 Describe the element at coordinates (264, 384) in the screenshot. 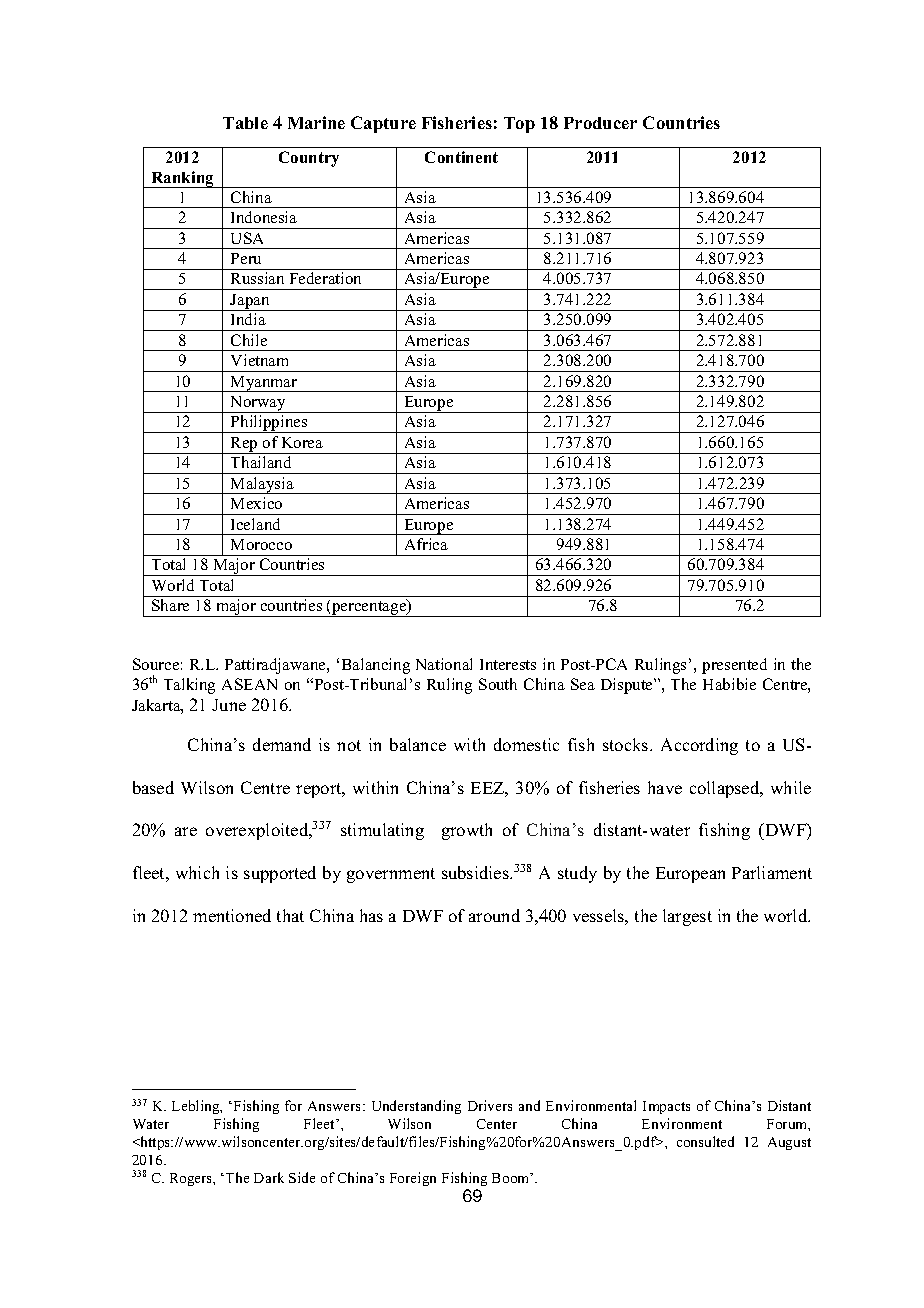

I see `Myanmar` at that location.
